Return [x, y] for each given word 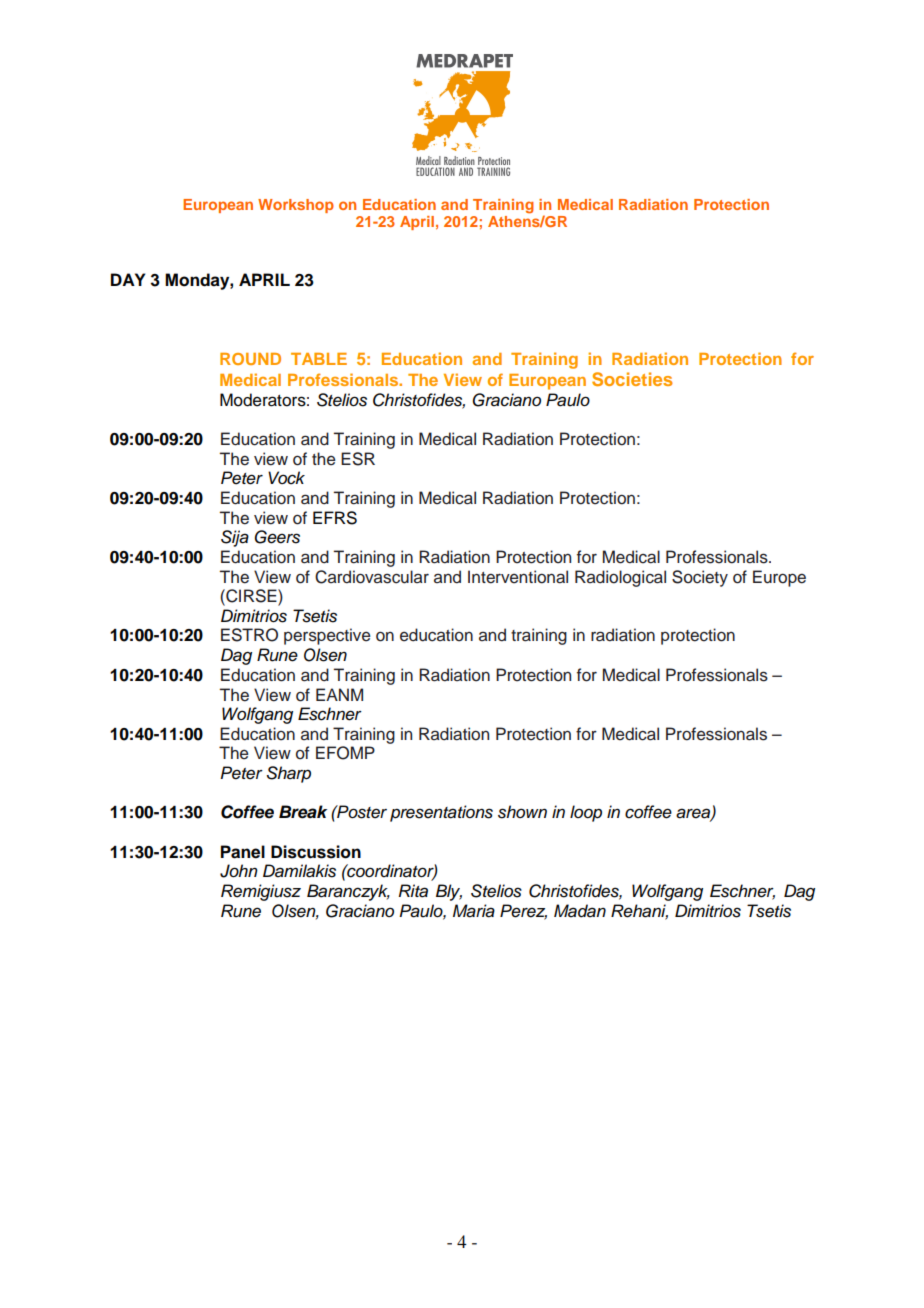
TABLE [319, 359]
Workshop [296, 206]
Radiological [620, 578]
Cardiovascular [372, 577]
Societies [632, 379]
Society [700, 578]
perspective [327, 636]
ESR [358, 459]
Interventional [518, 577]
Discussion [316, 852]
